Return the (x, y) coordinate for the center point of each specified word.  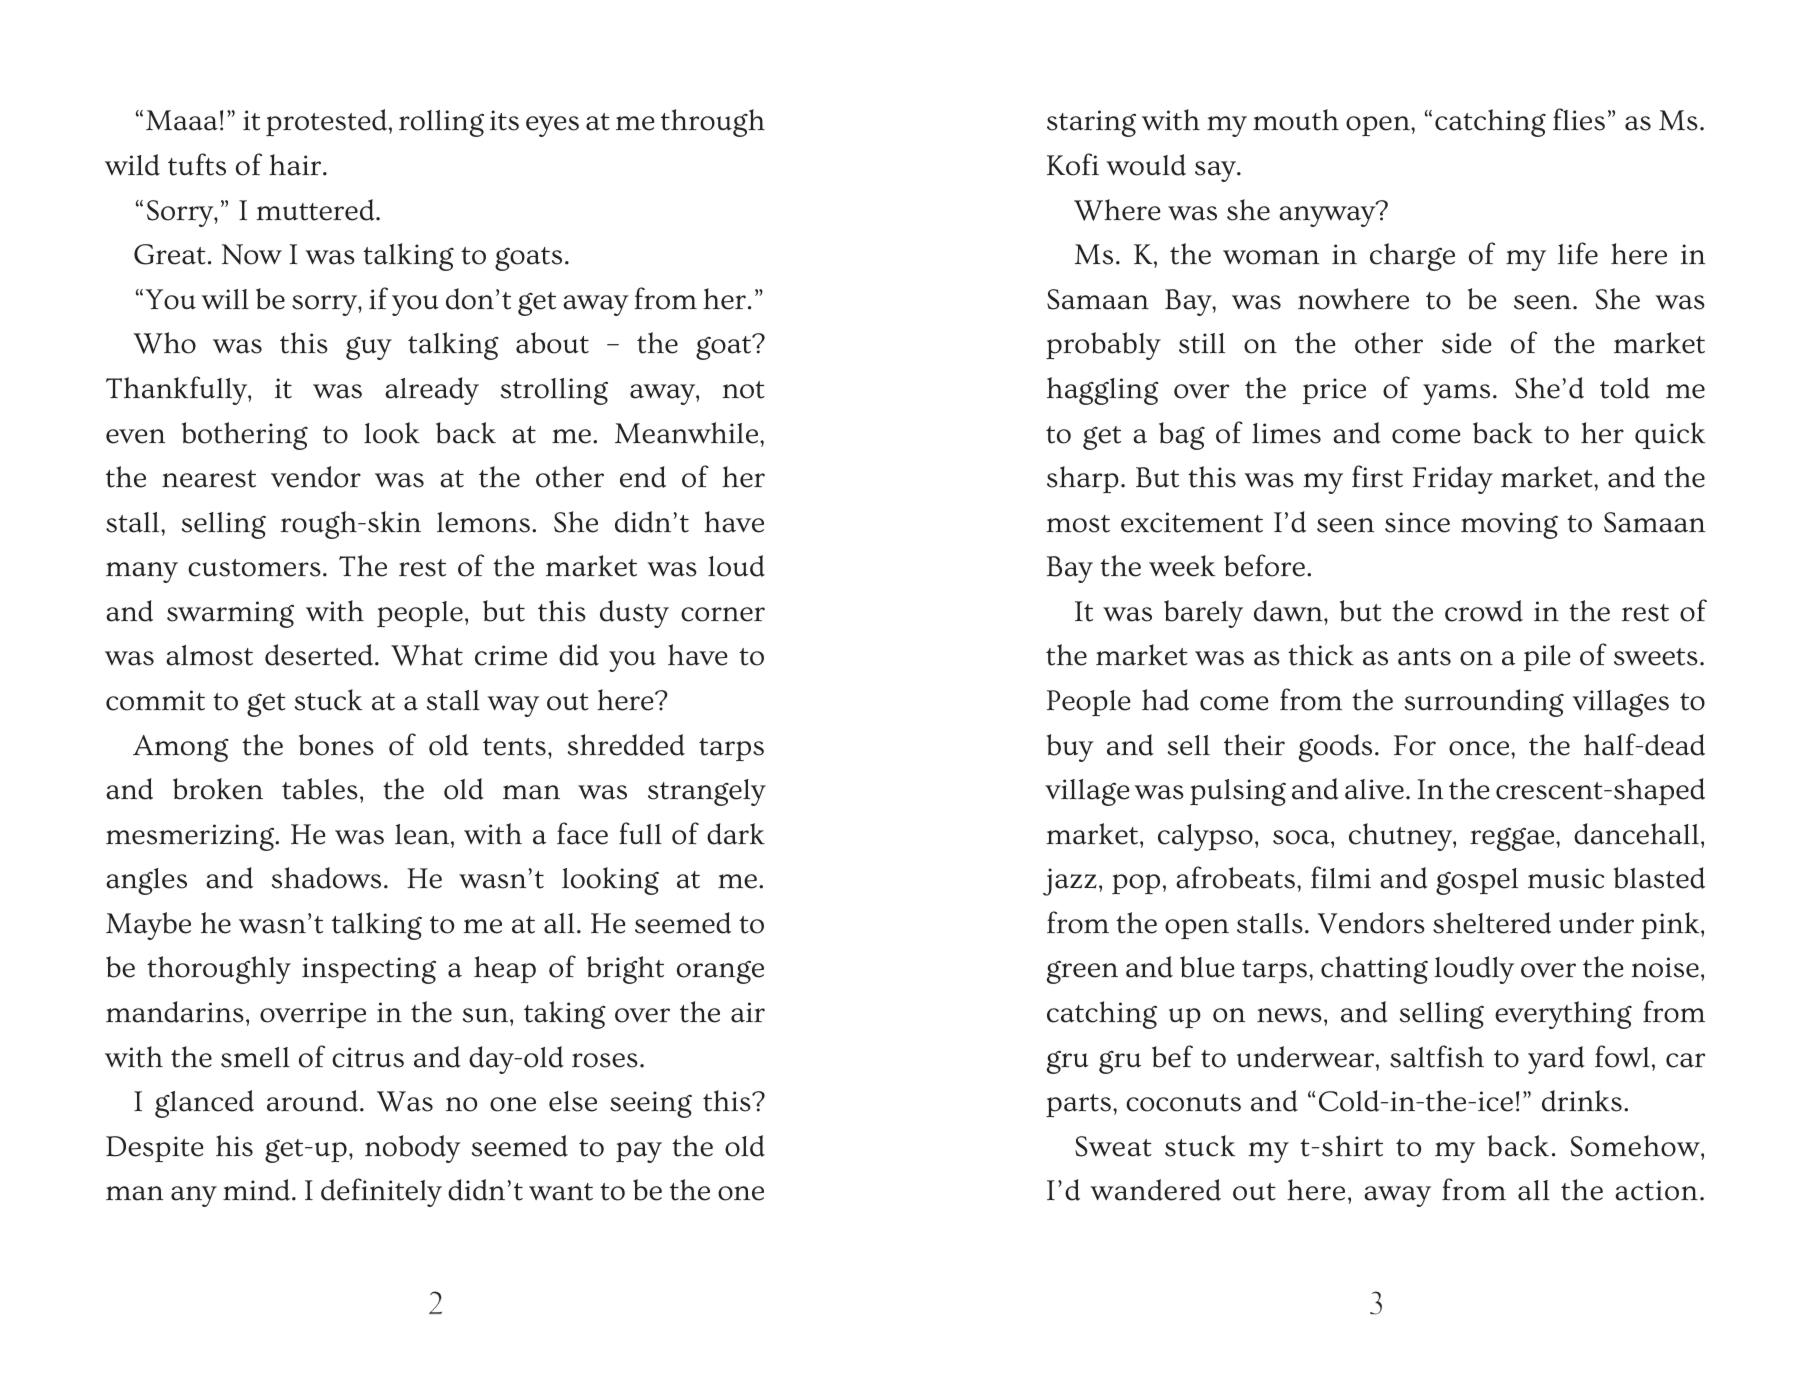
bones (336, 745)
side (1467, 343)
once (1480, 748)
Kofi (1073, 164)
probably (1103, 346)
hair (295, 165)
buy (1070, 748)
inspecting (369, 970)
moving (1509, 525)
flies (1579, 119)
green (1082, 972)
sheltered (1492, 923)
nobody (413, 1149)
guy (369, 348)
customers (254, 568)
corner (723, 614)
